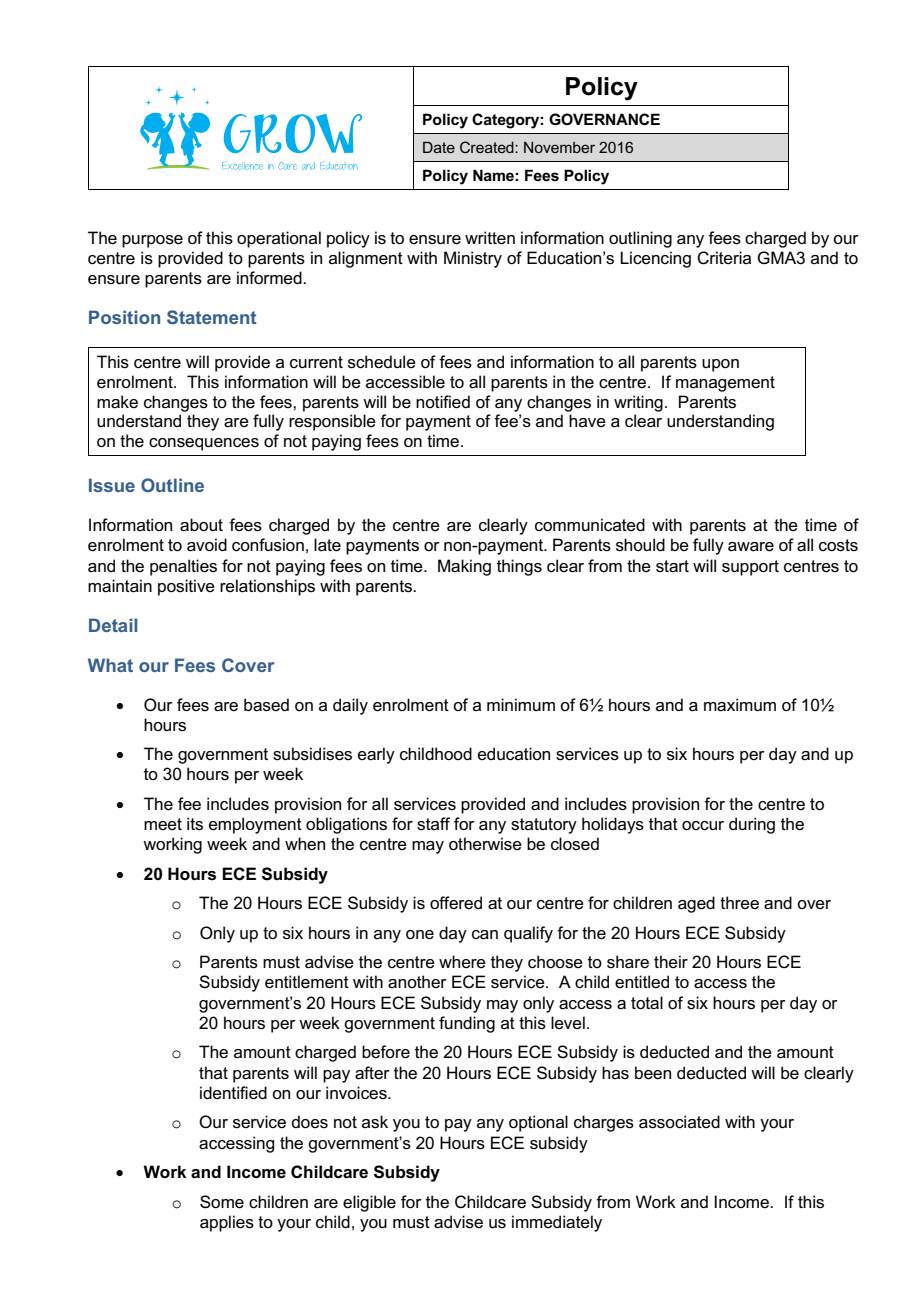 The width and height of the screenshot is (924, 1308). I want to click on management, so click(725, 384).
